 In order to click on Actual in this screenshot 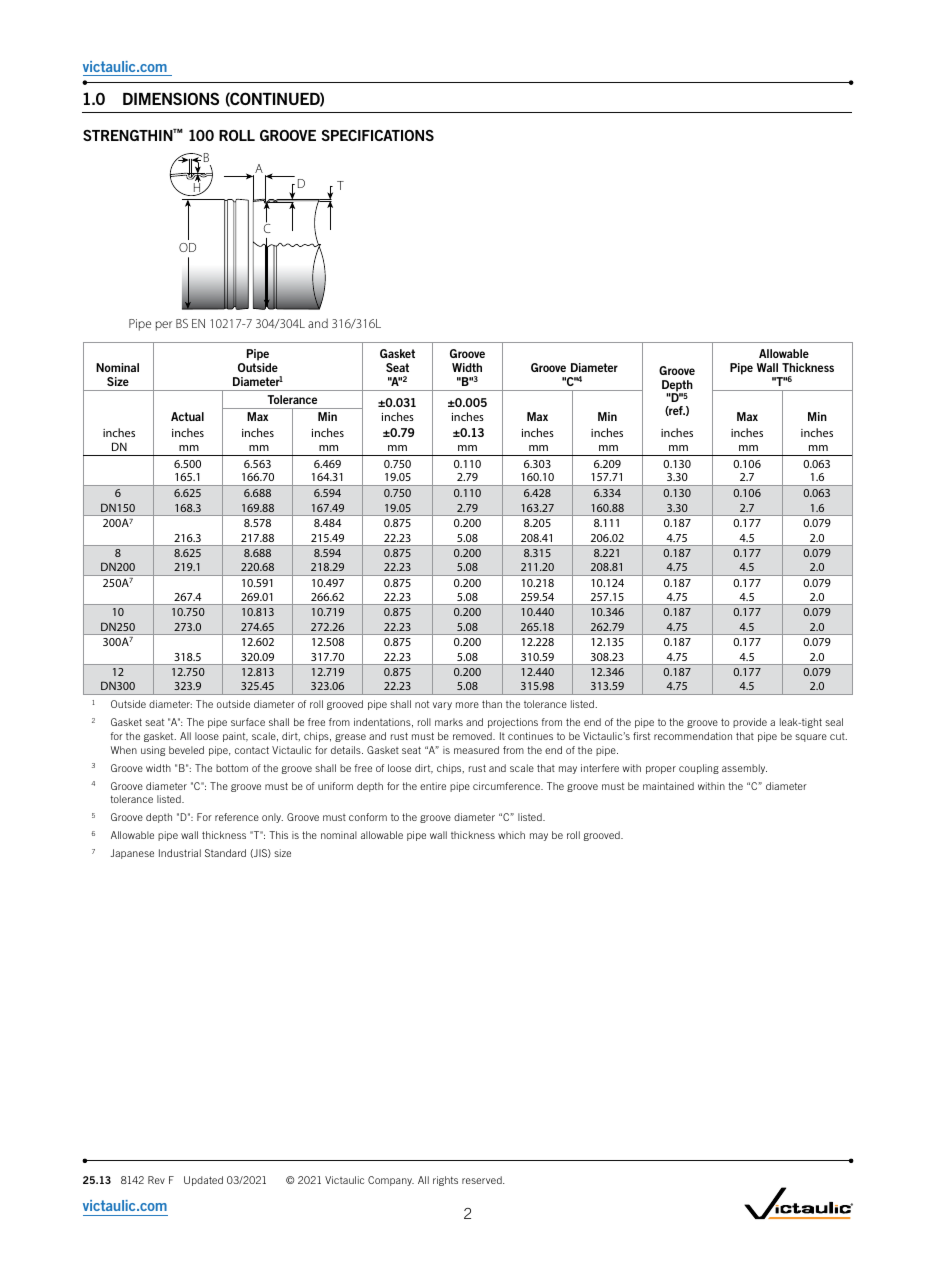, I will do `click(187, 416)`.
